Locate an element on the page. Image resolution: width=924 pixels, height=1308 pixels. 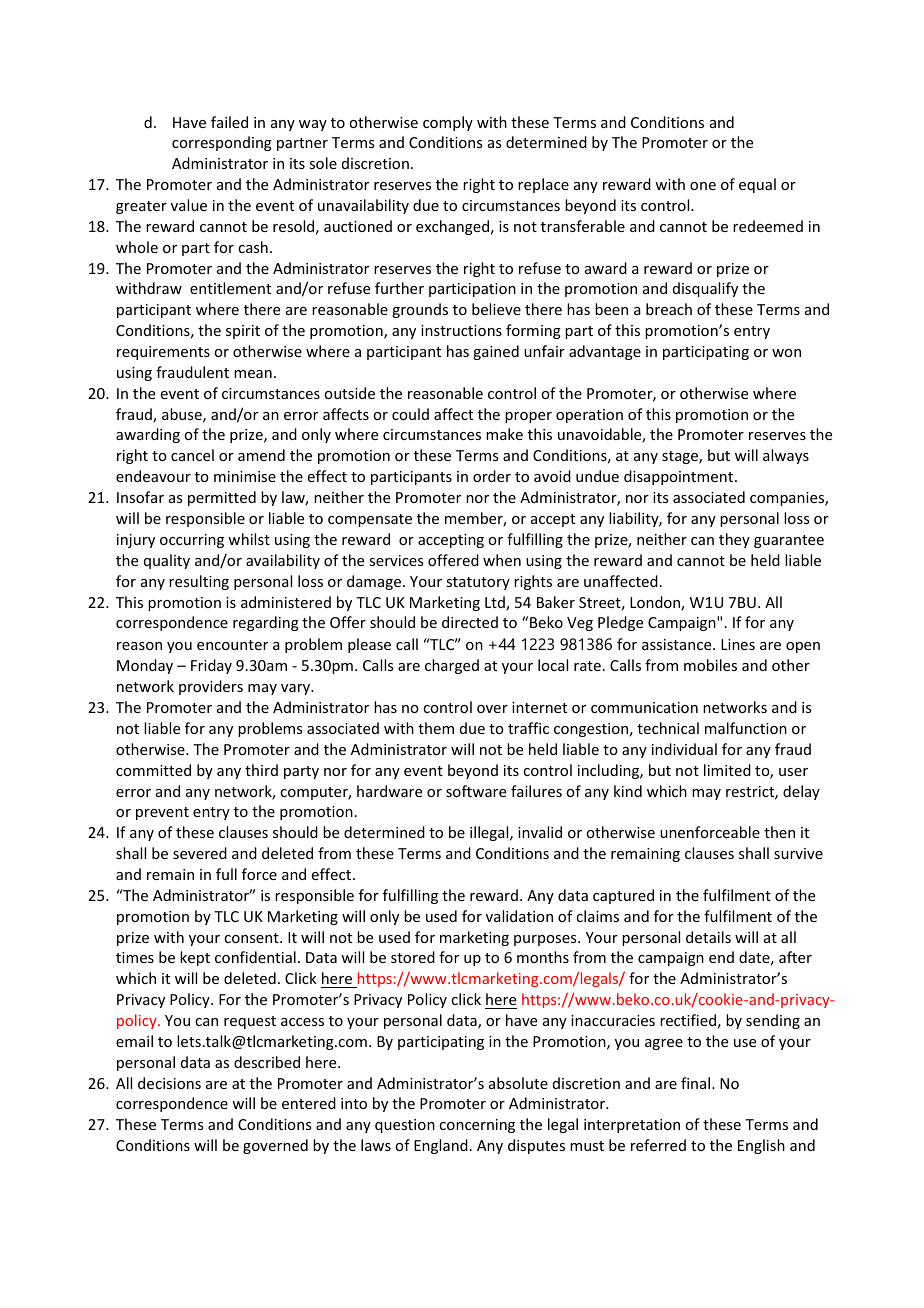
comply is located at coordinates (448, 123).
